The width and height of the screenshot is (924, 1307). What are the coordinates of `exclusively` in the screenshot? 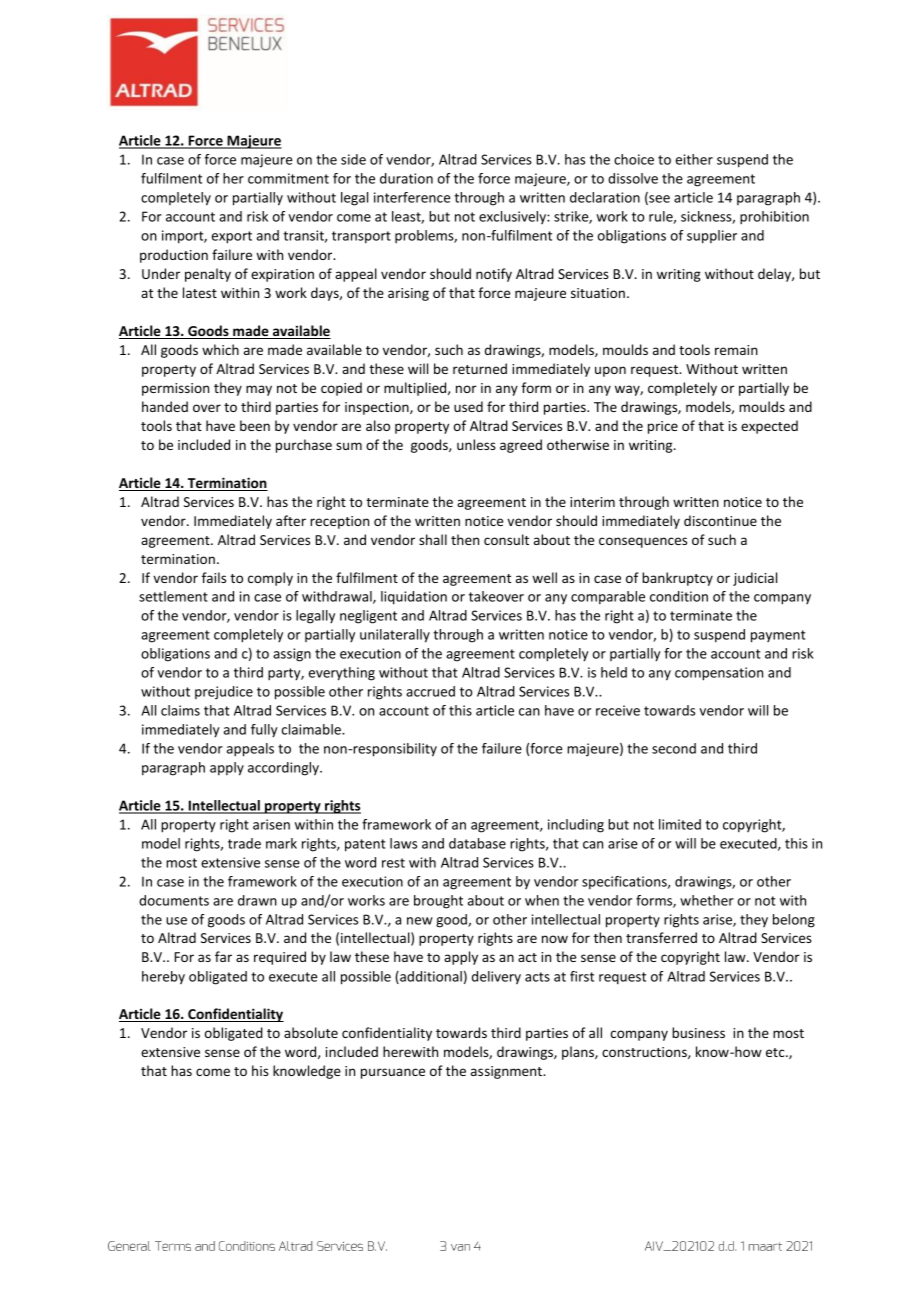 It's located at (513, 217).
